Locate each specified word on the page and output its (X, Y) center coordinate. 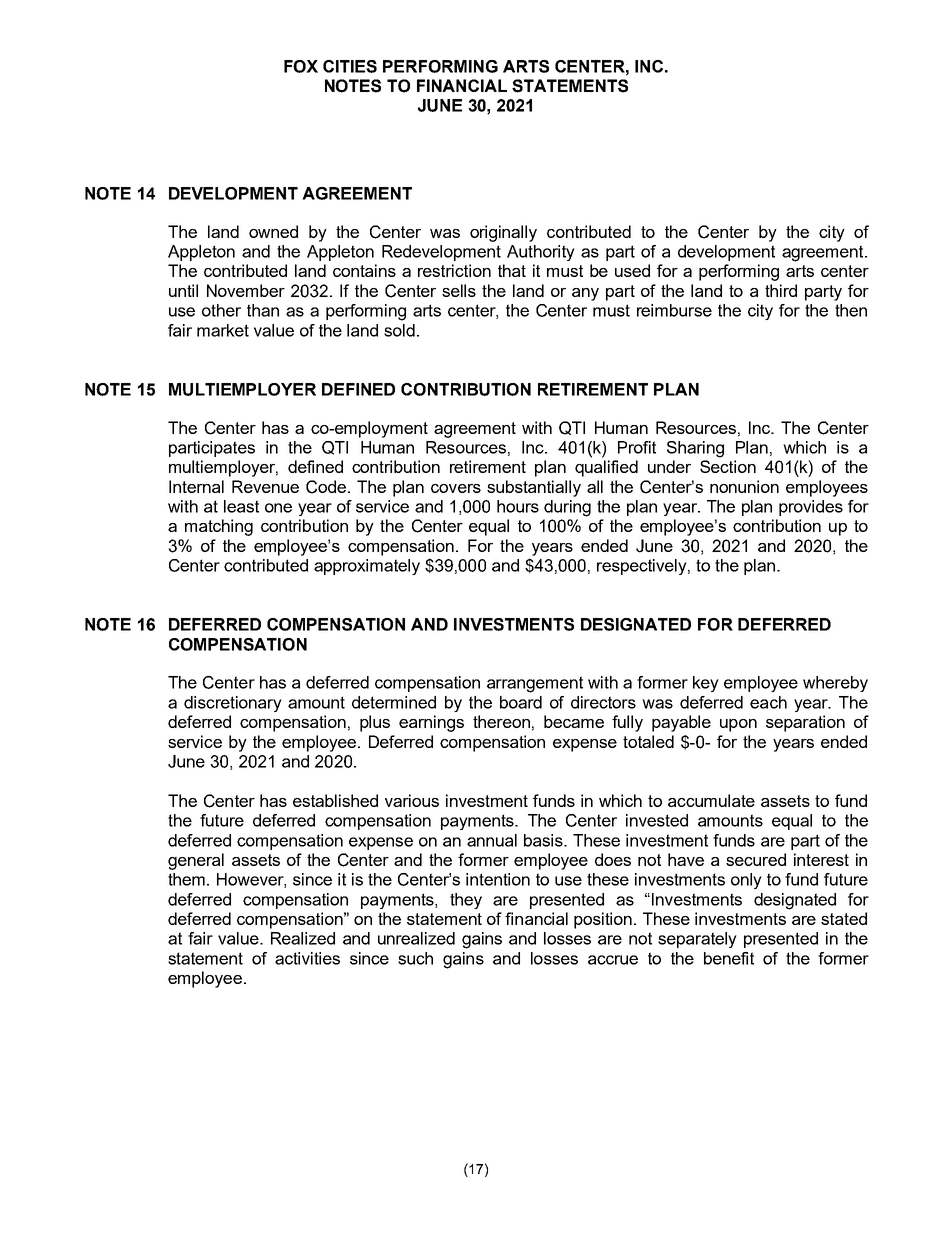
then (851, 310)
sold (399, 330)
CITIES (350, 66)
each (768, 702)
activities (307, 958)
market (223, 330)
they (466, 901)
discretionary (233, 704)
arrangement (535, 684)
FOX (301, 66)
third (781, 290)
